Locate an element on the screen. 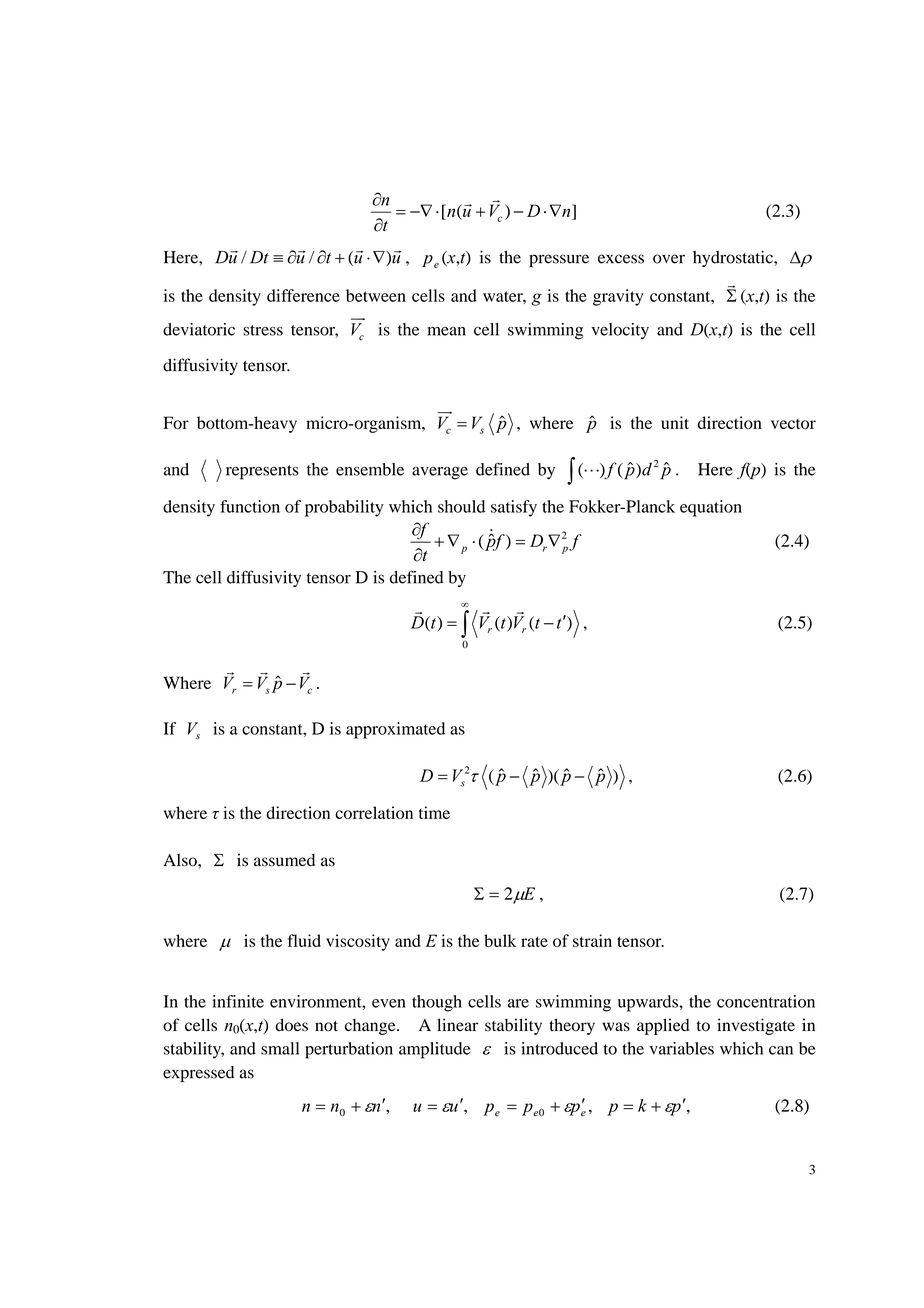 This screenshot has height=1308, width=924. equation is located at coordinates (711, 508).
